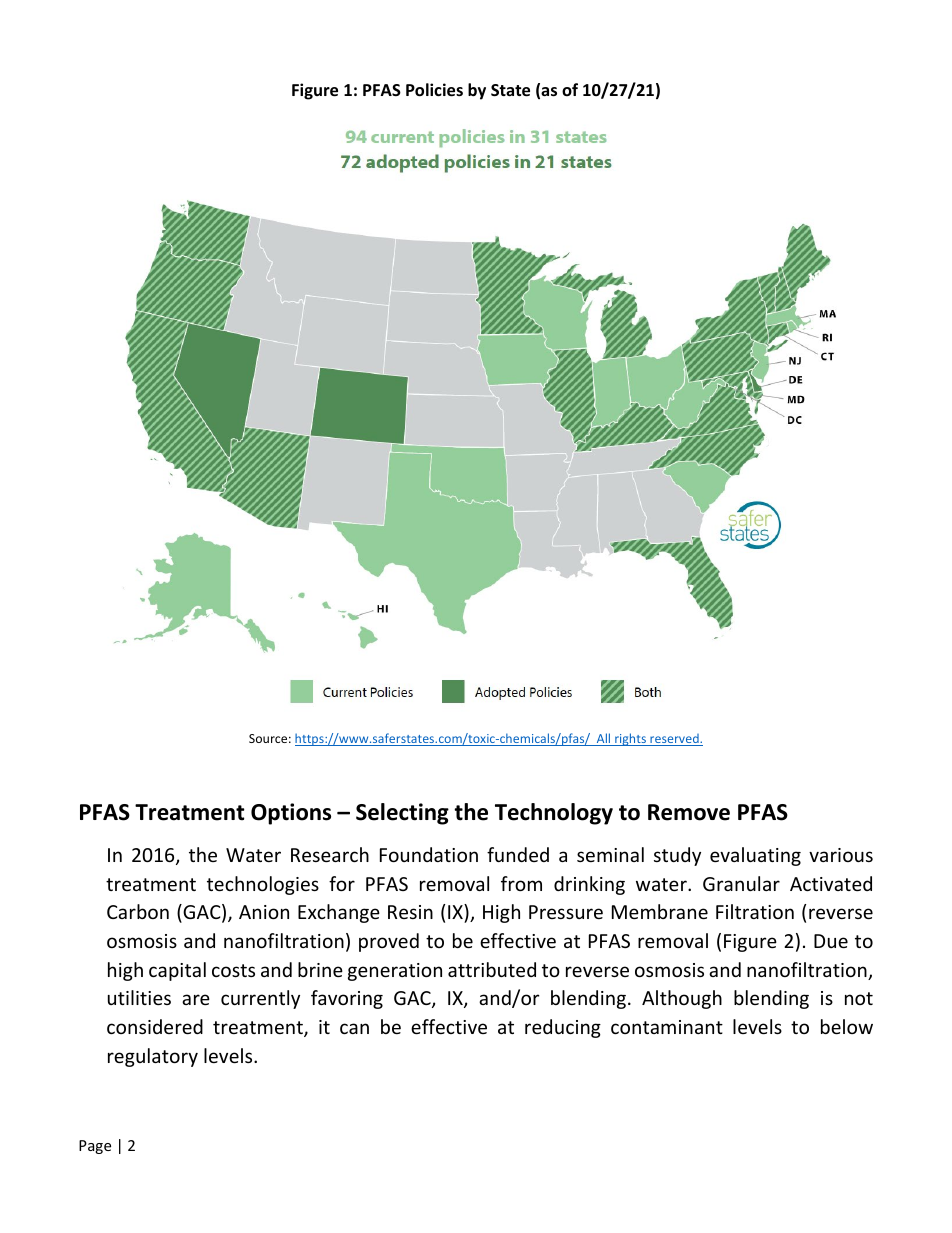 The height and width of the page is (1233, 952). What do you see at coordinates (689, 812) in the page?
I see `Remove` at bounding box center [689, 812].
